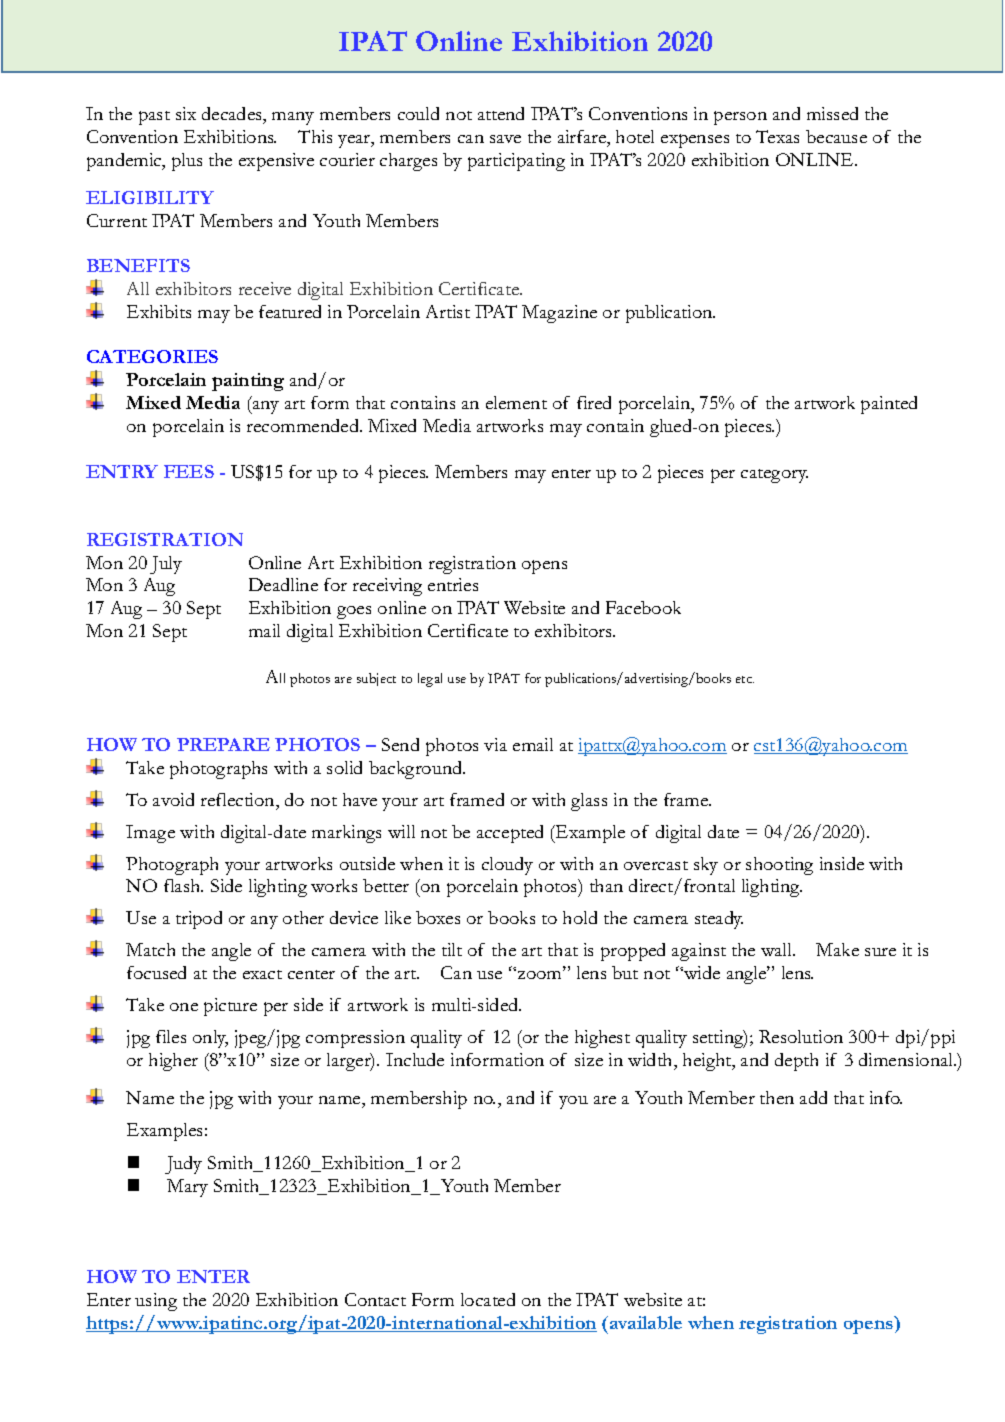 The image size is (1005, 1422). I want to click on plus, so click(187, 162).
